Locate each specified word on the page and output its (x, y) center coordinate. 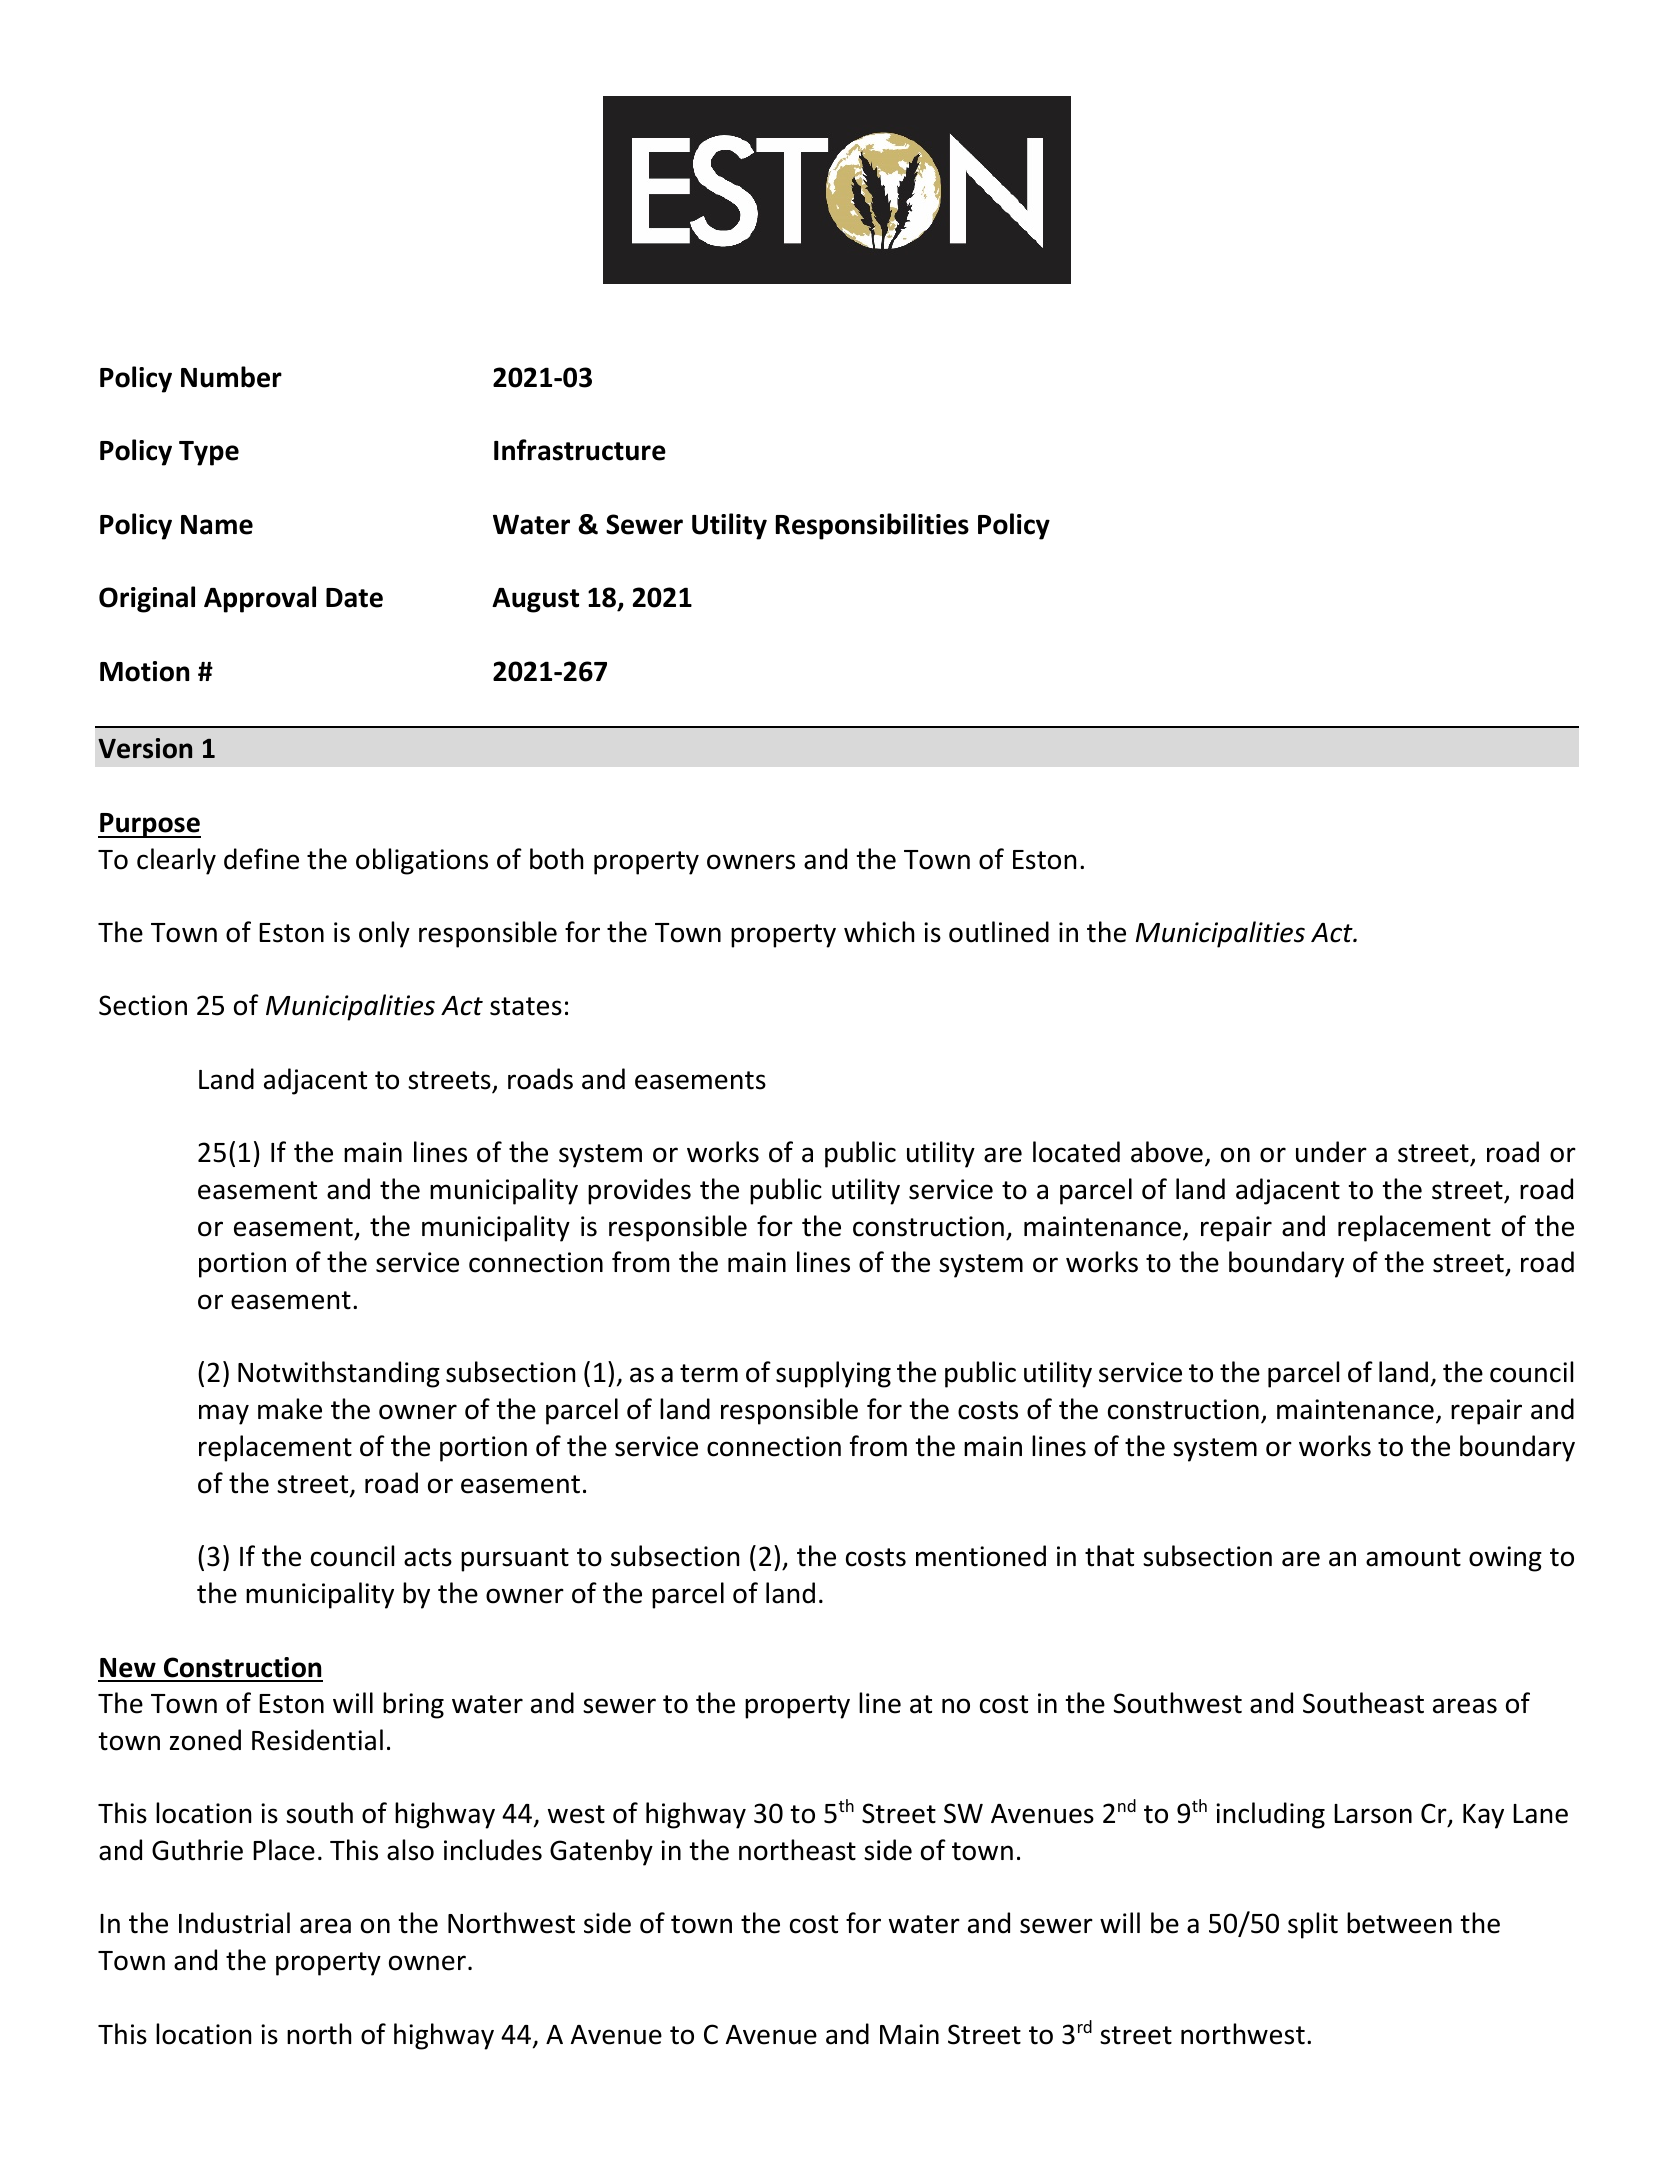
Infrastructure (580, 450)
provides (639, 1191)
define (261, 859)
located (1076, 1152)
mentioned (981, 1556)
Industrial (234, 1923)
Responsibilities (872, 526)
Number (231, 377)
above (1167, 1152)
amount (1413, 1557)
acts (428, 1557)
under (1331, 1152)
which (879, 932)
